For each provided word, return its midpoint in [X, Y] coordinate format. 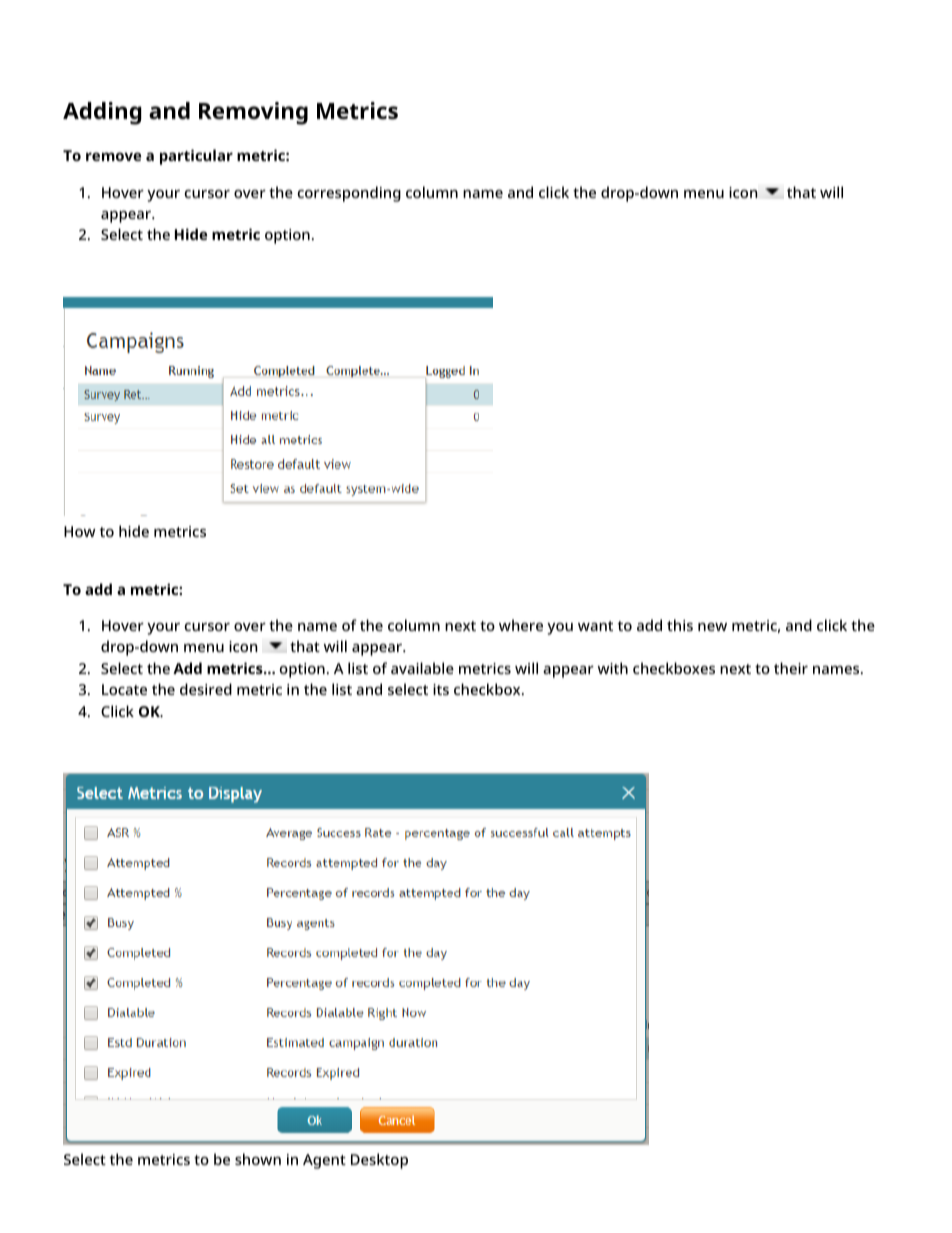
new [712, 627]
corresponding [349, 194]
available [422, 668]
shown [258, 1159]
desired [206, 689]
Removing [253, 113]
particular [196, 157]
